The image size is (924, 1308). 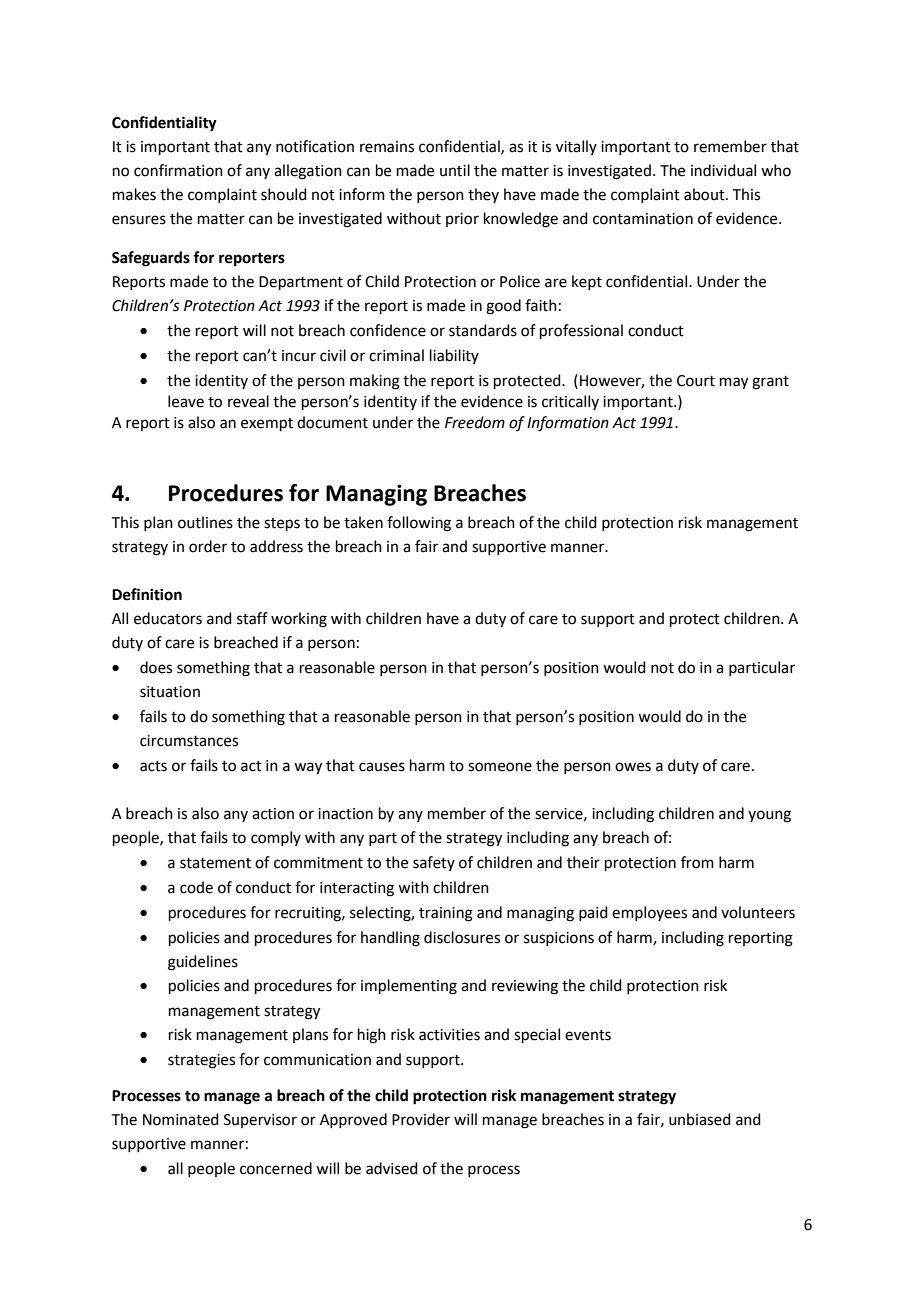 I want to click on does, so click(x=156, y=667).
